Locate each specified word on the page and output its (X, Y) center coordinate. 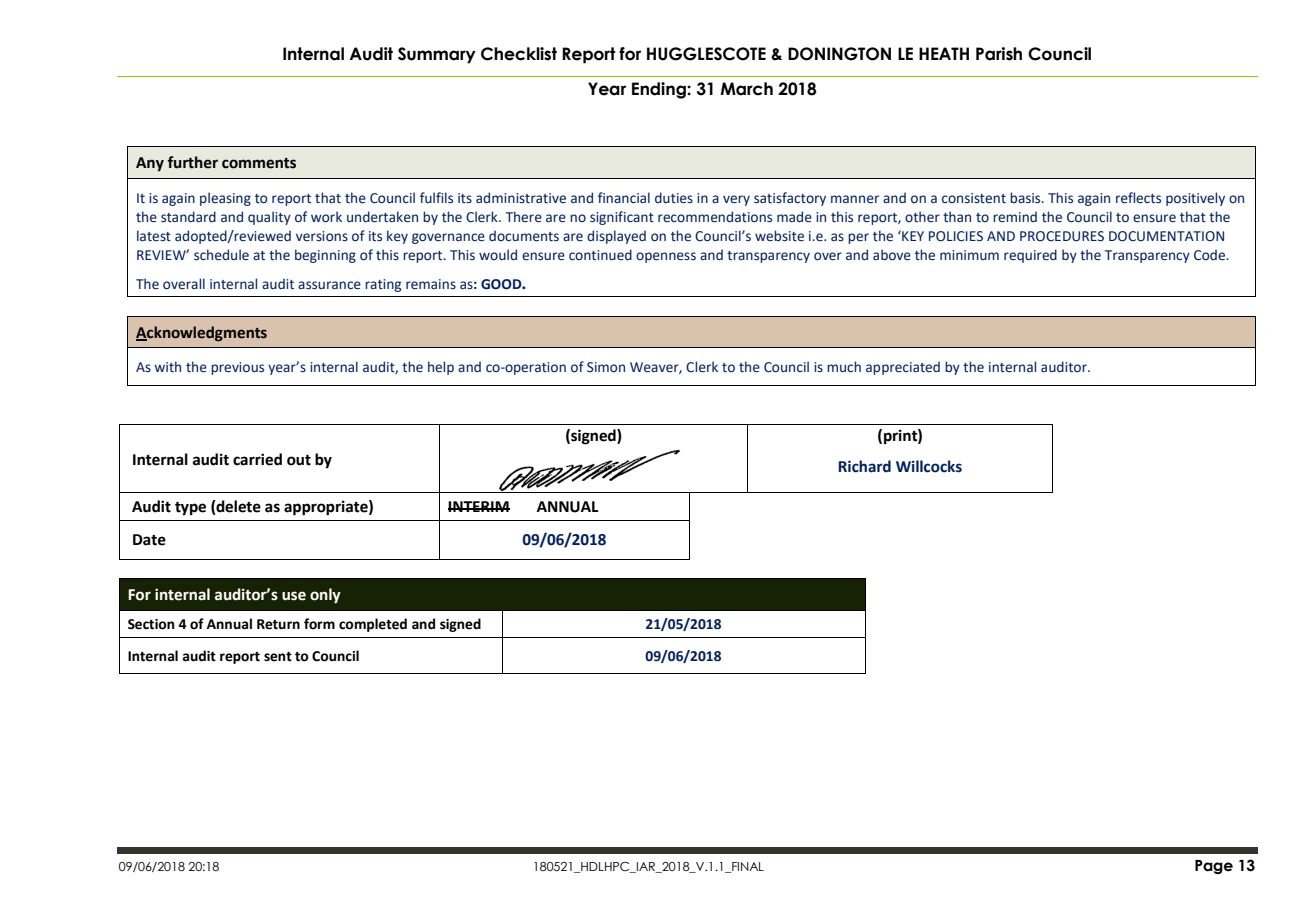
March (746, 89)
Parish (999, 54)
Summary (437, 55)
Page (1214, 867)
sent (278, 657)
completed (373, 625)
